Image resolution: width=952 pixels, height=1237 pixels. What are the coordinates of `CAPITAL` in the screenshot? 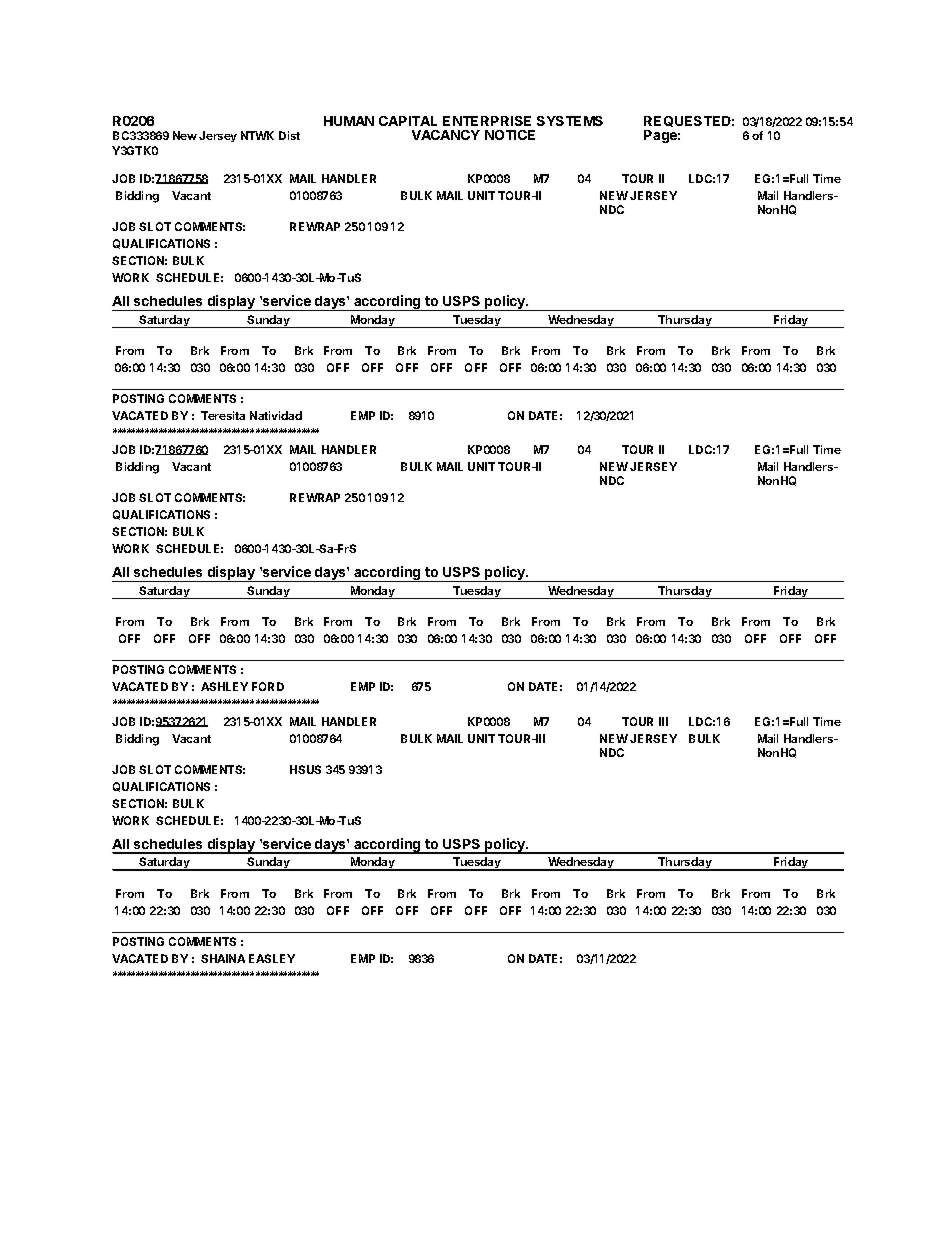 It's located at (408, 121).
